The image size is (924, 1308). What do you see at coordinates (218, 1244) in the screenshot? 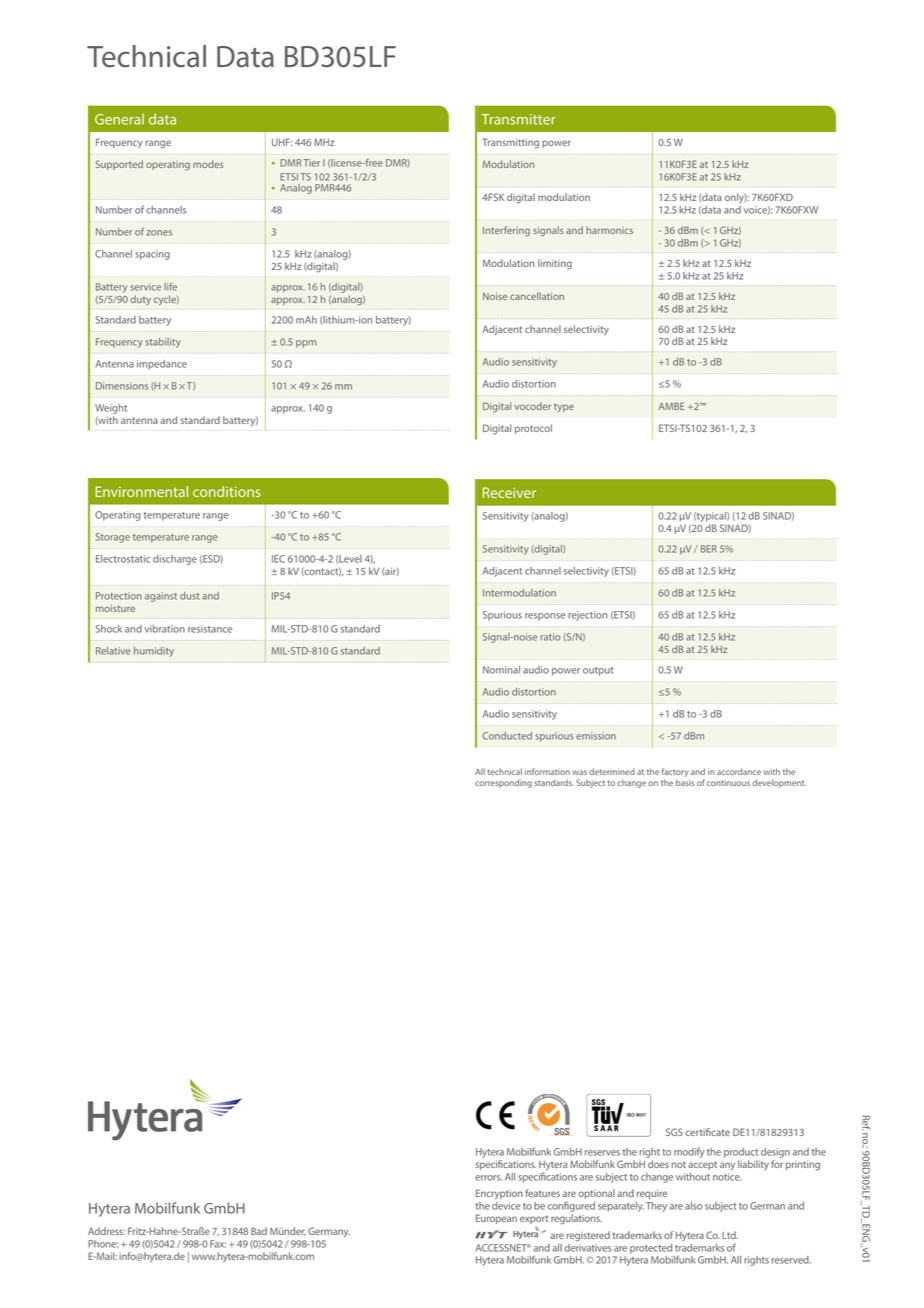
I see `Fax` at bounding box center [218, 1244].
